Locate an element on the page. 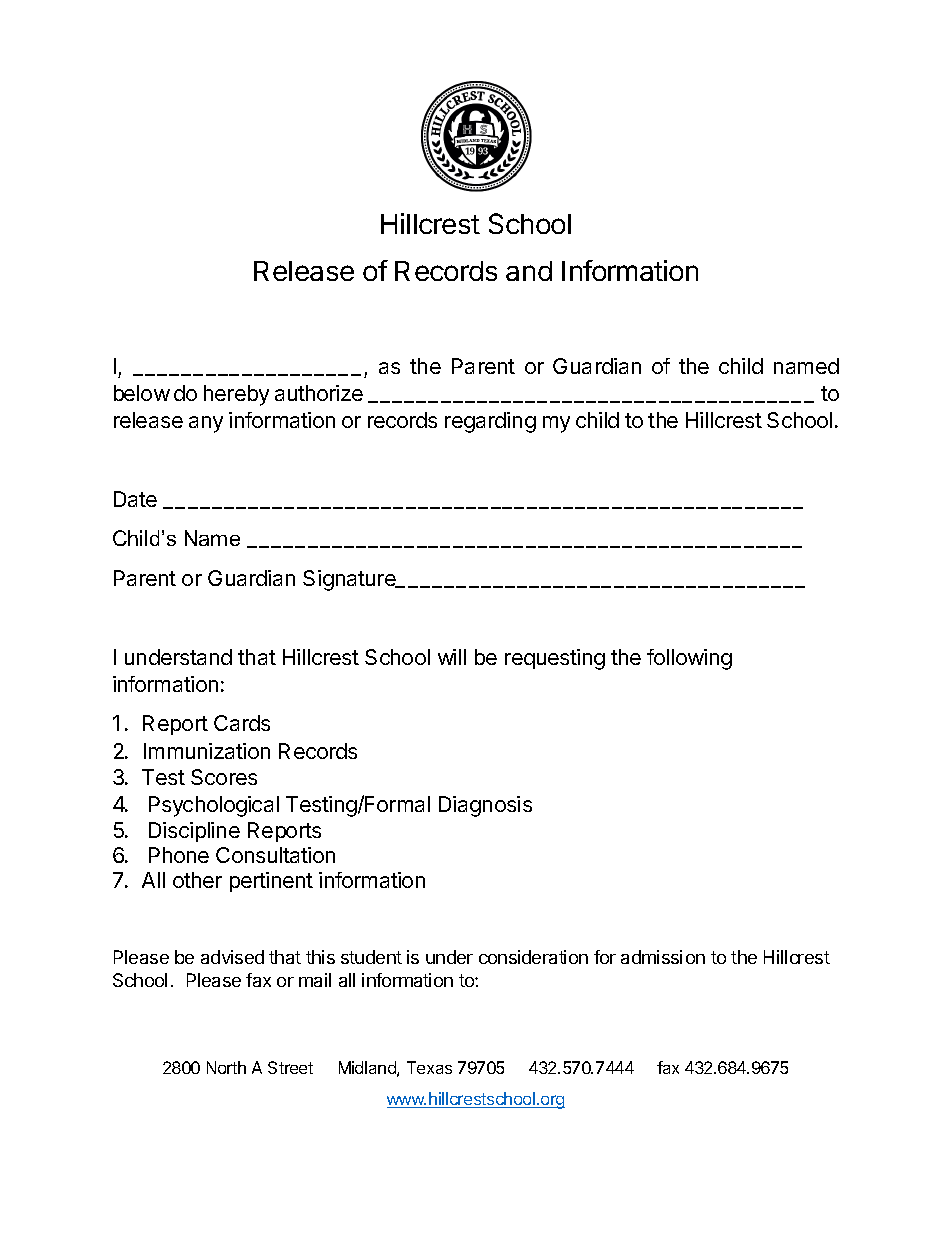  any is located at coordinates (206, 424).
